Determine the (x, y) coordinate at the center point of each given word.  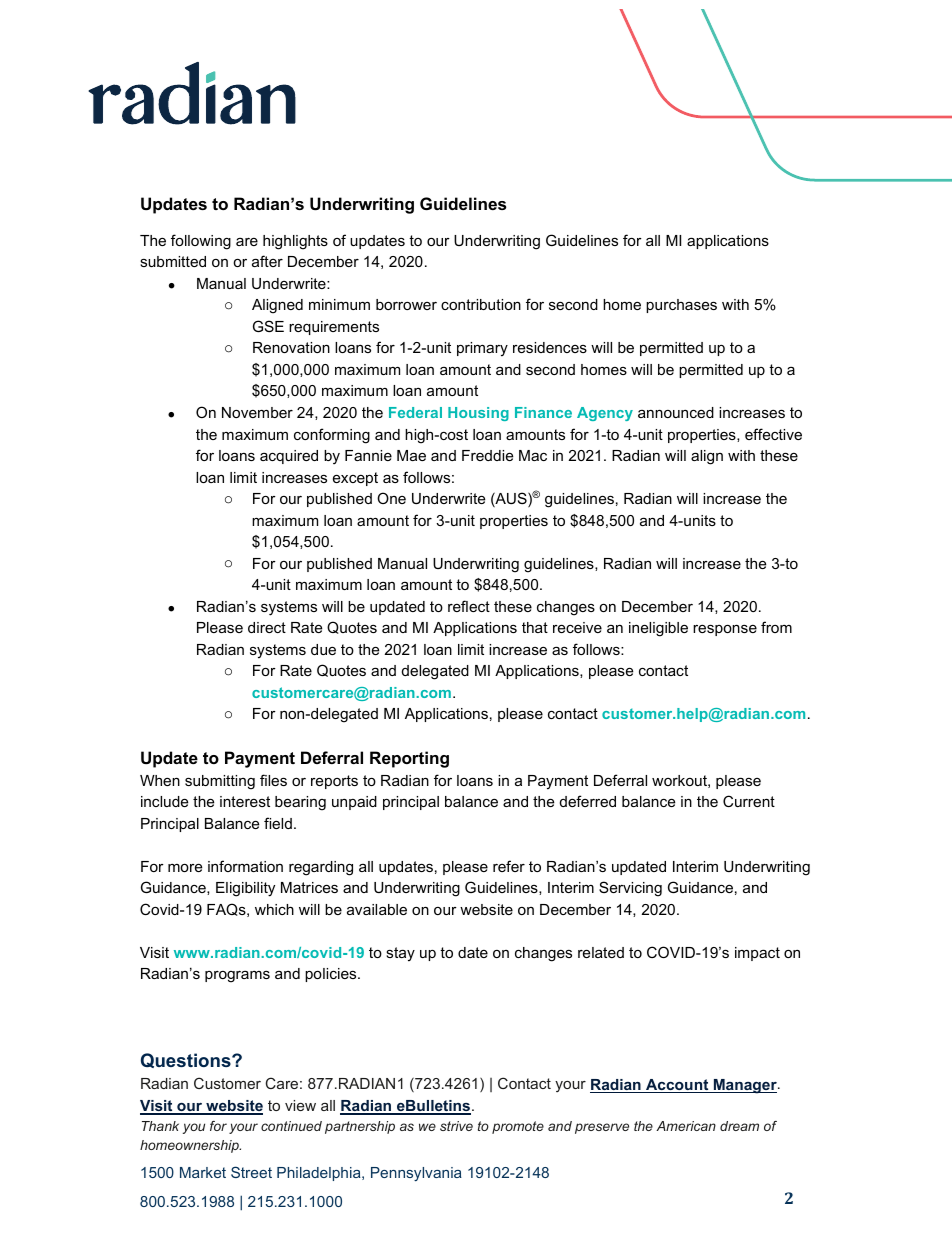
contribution (481, 304)
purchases (681, 306)
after (267, 261)
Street (251, 1172)
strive (456, 1126)
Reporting (409, 759)
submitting (220, 782)
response (725, 630)
